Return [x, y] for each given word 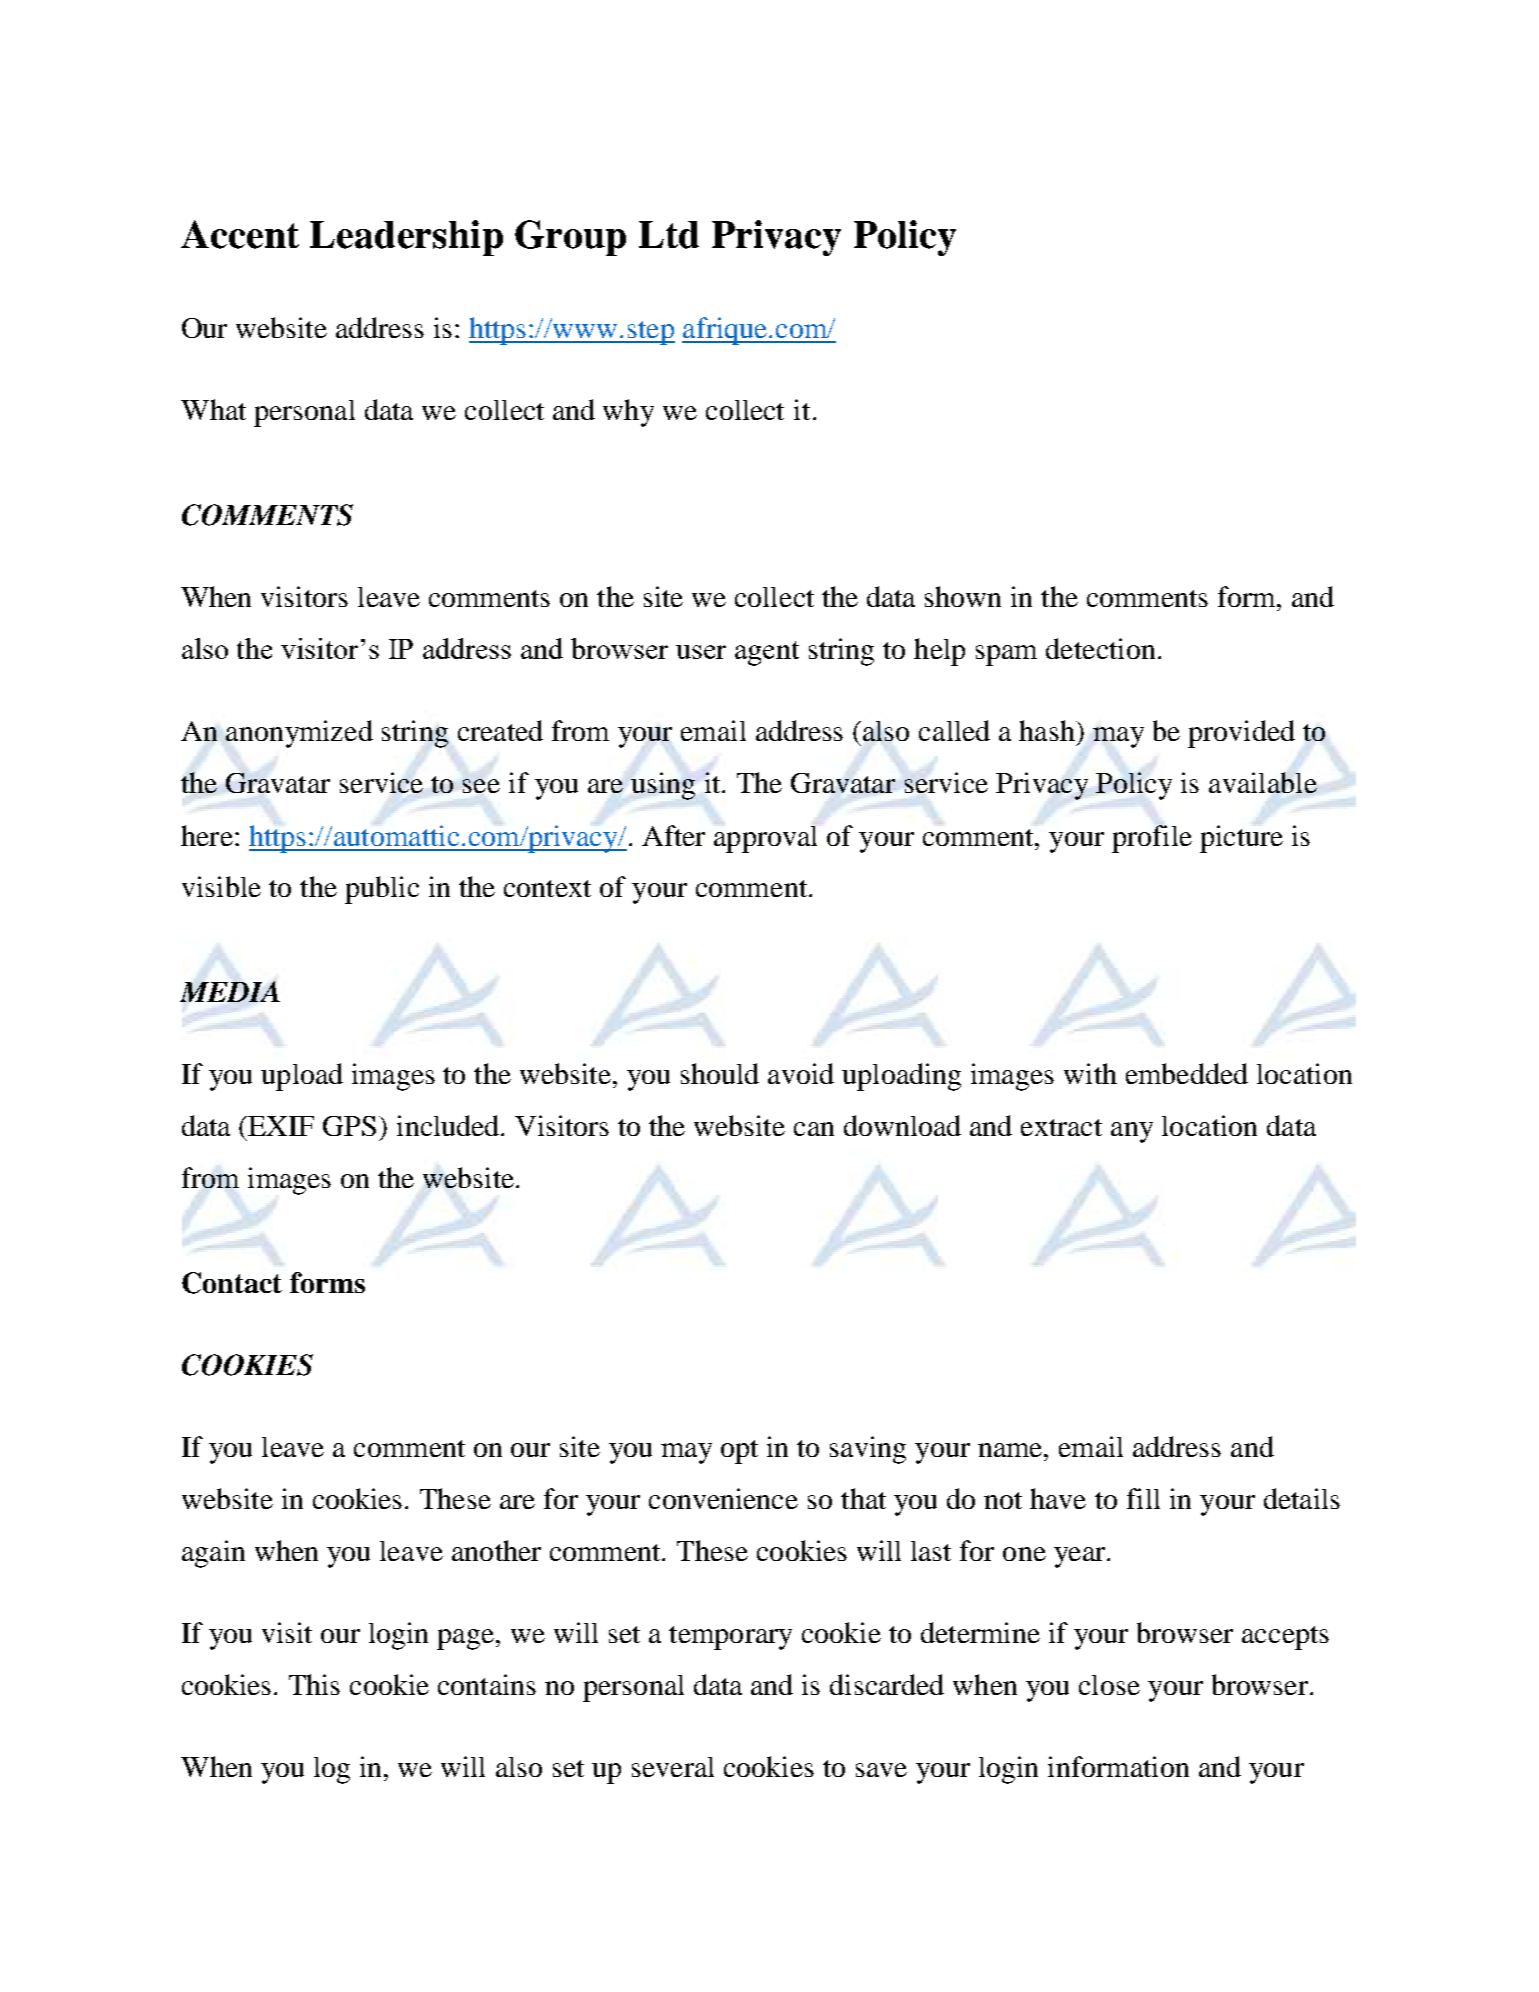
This [314, 1684]
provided [1241, 734]
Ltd [669, 235]
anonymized [299, 734]
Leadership [406, 238]
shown [963, 596]
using [663, 786]
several [673, 1767]
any [1132, 1132]
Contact [232, 1283]
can [814, 1129]
